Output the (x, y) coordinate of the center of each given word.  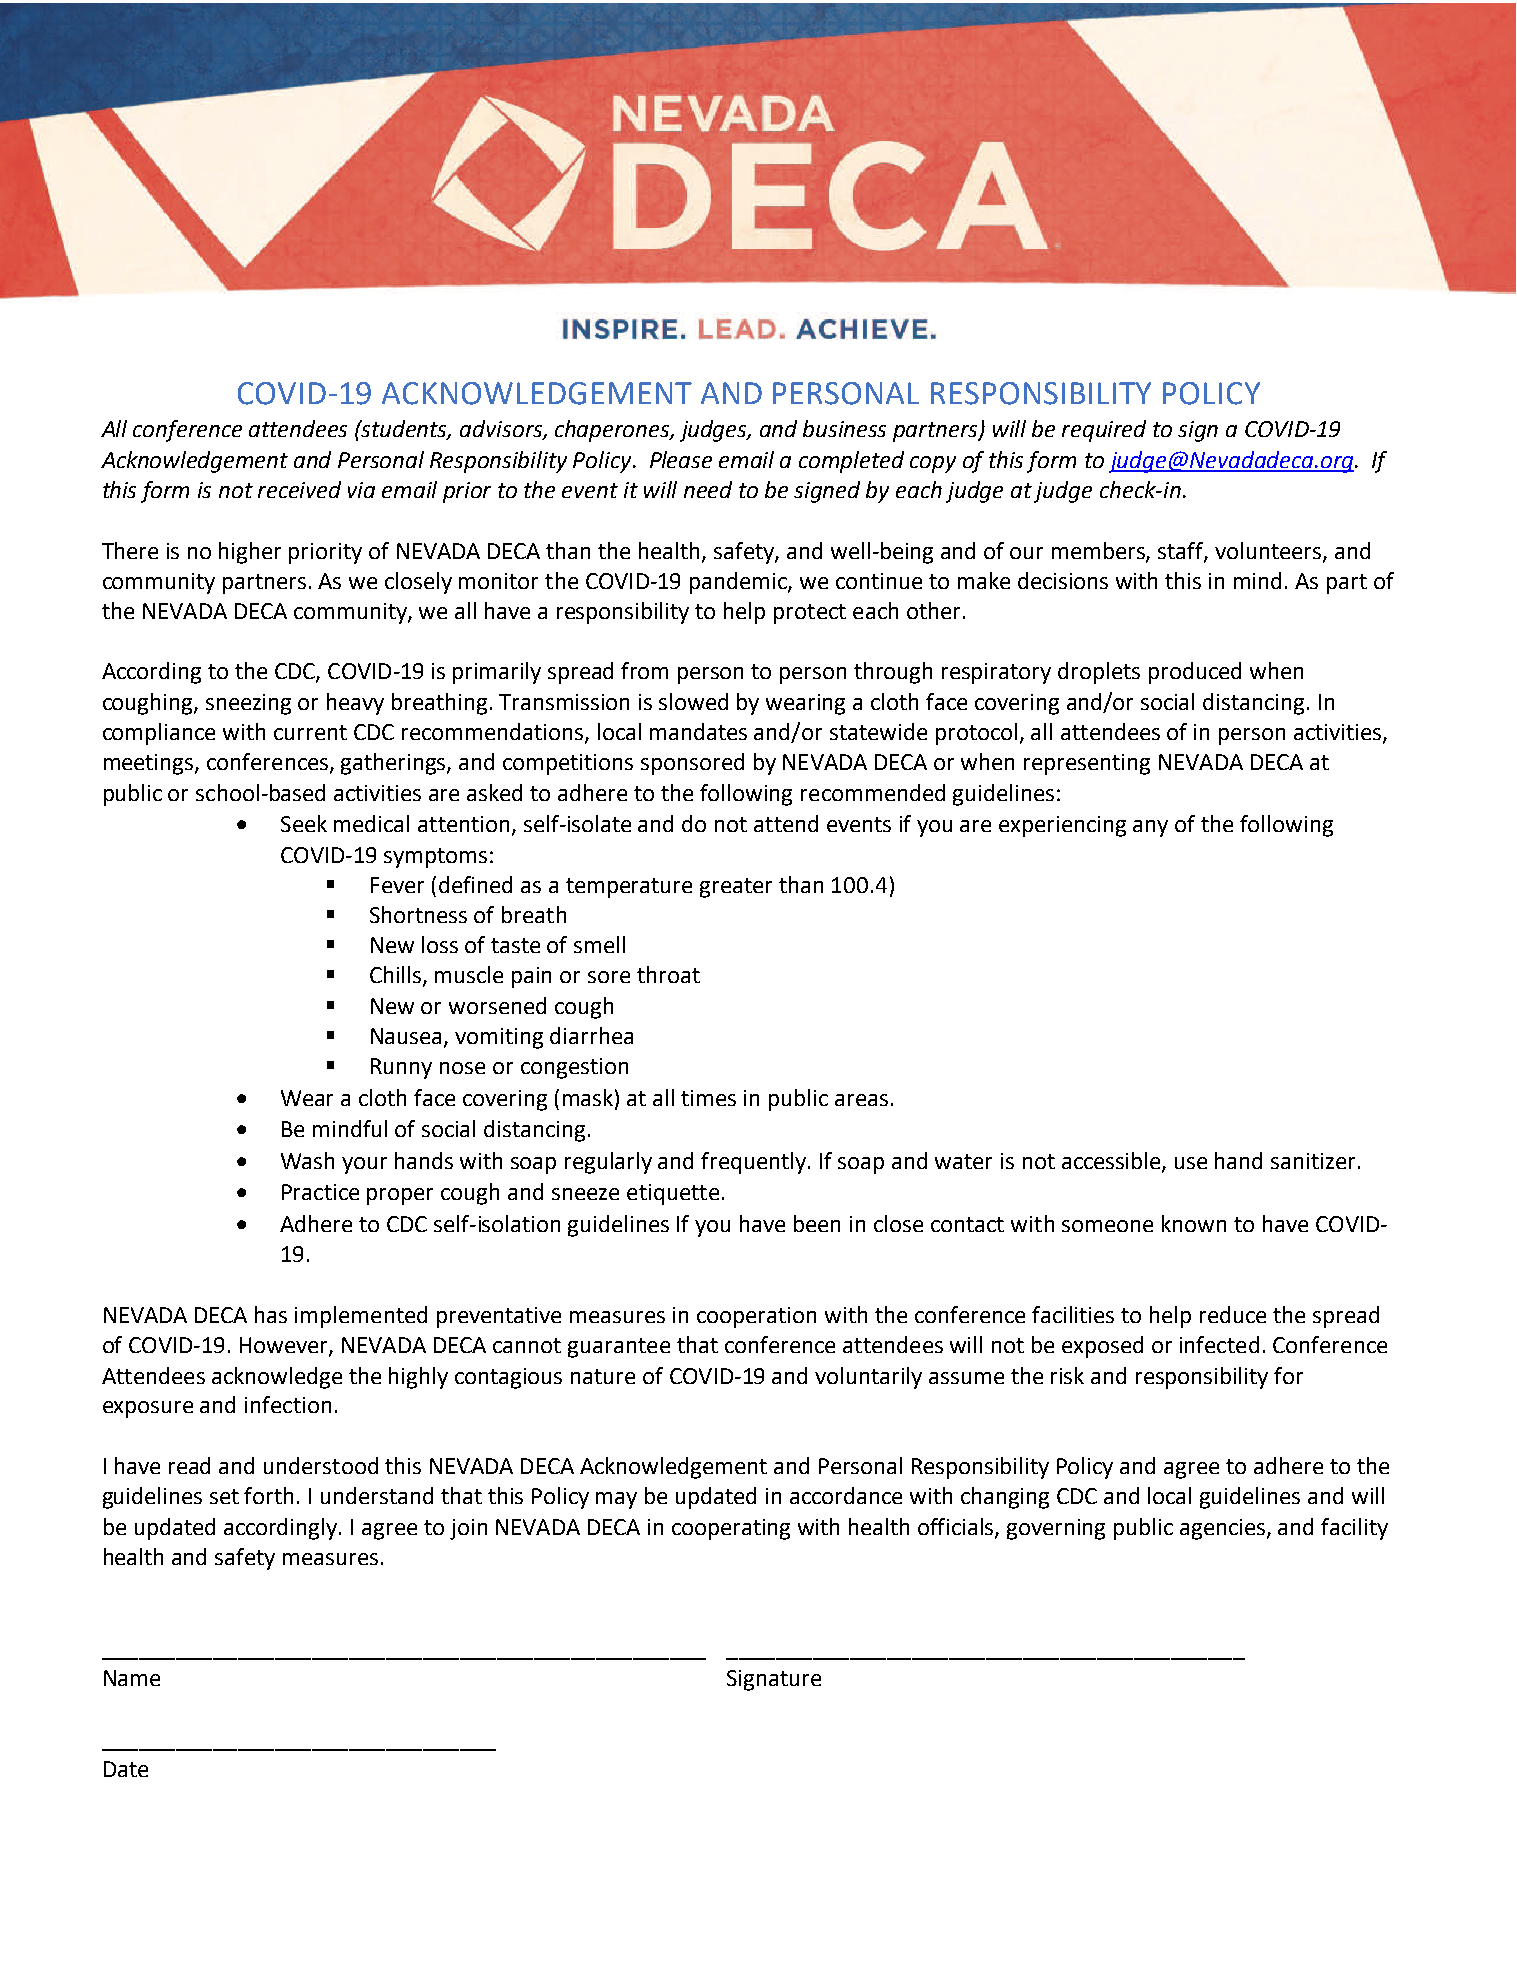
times (708, 1098)
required (1104, 431)
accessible (1112, 1162)
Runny (401, 1068)
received (299, 489)
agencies (1224, 1529)
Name (132, 1678)
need (708, 489)
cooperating (731, 1529)
